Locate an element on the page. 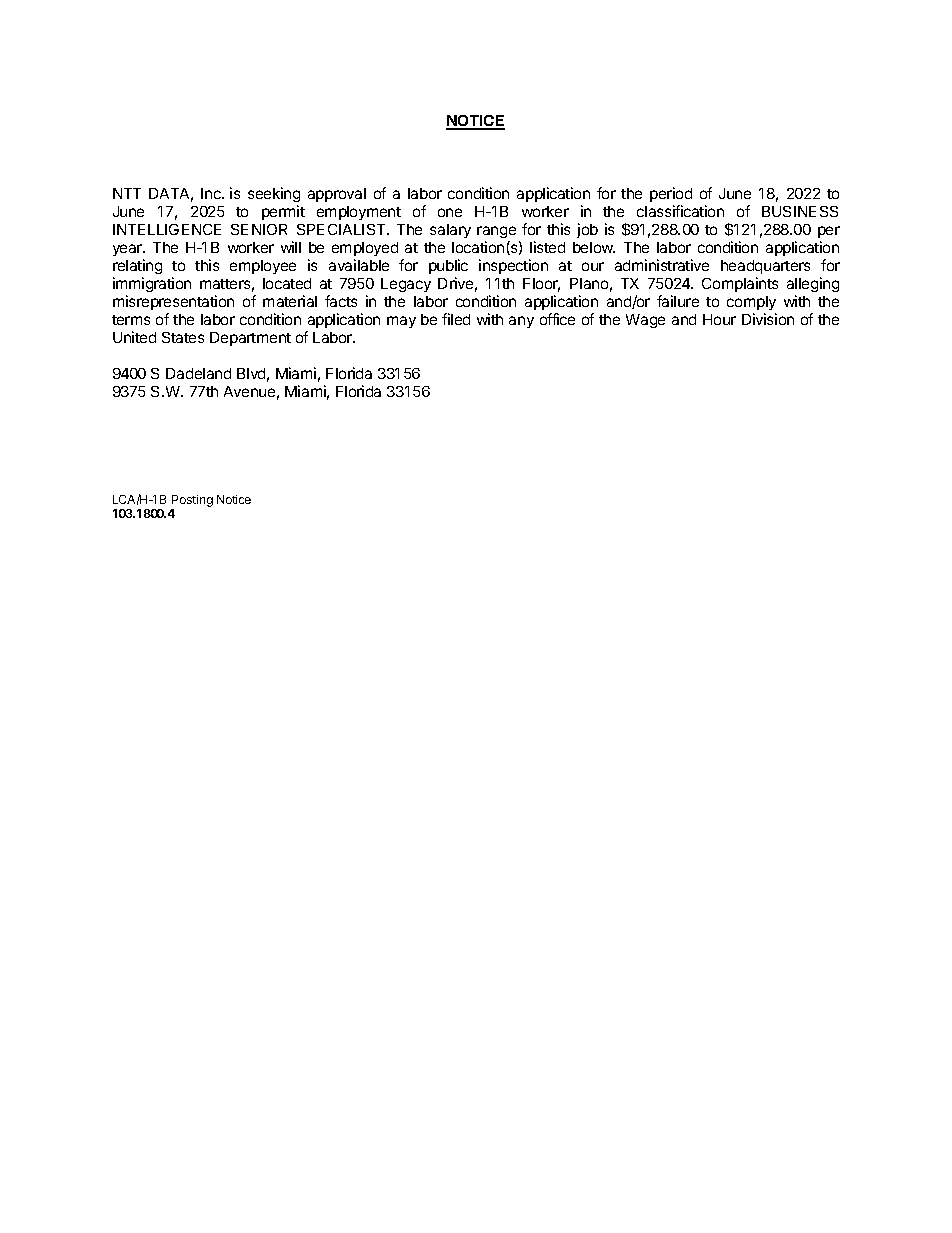  Posting is located at coordinates (192, 501).
